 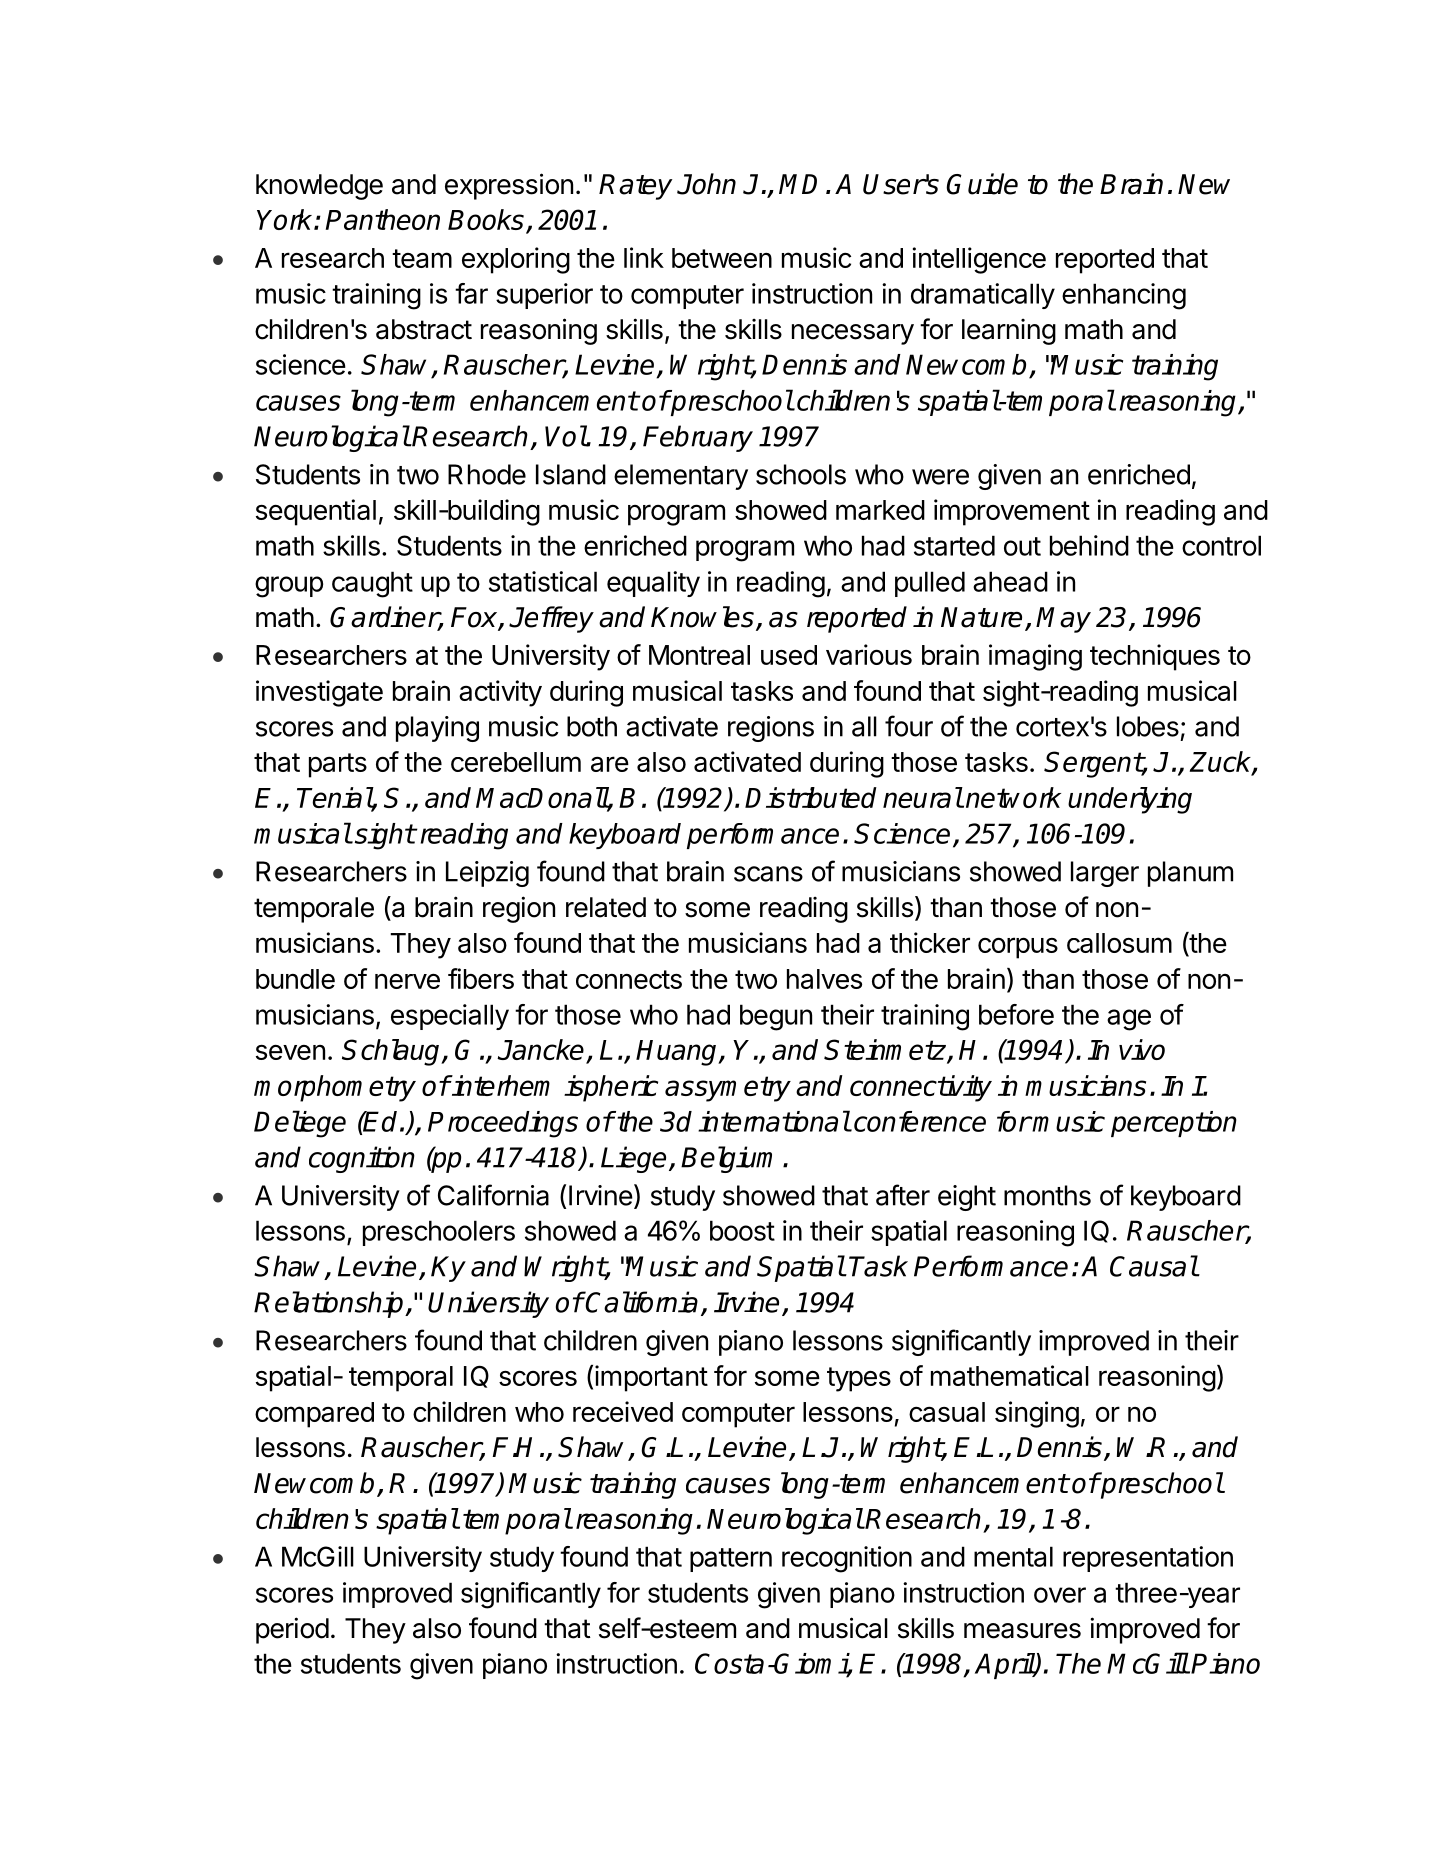 I want to click on pattern, so click(x=731, y=1560).
